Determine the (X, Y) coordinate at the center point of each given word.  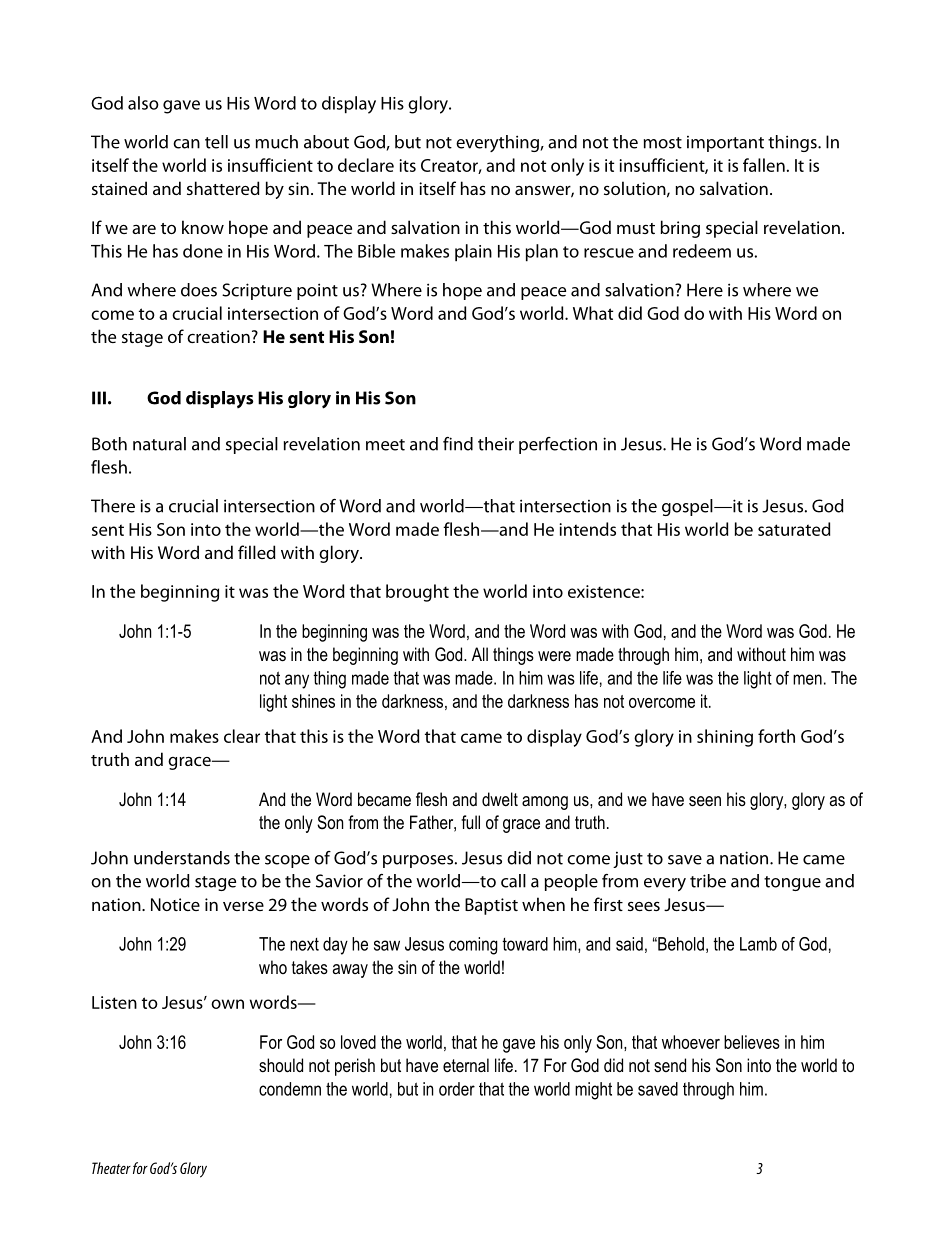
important (725, 144)
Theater (111, 1168)
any (297, 681)
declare (366, 165)
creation (218, 336)
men (807, 679)
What (593, 313)
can (186, 144)
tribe (708, 881)
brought (417, 593)
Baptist (491, 906)
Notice (175, 904)
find (458, 444)
